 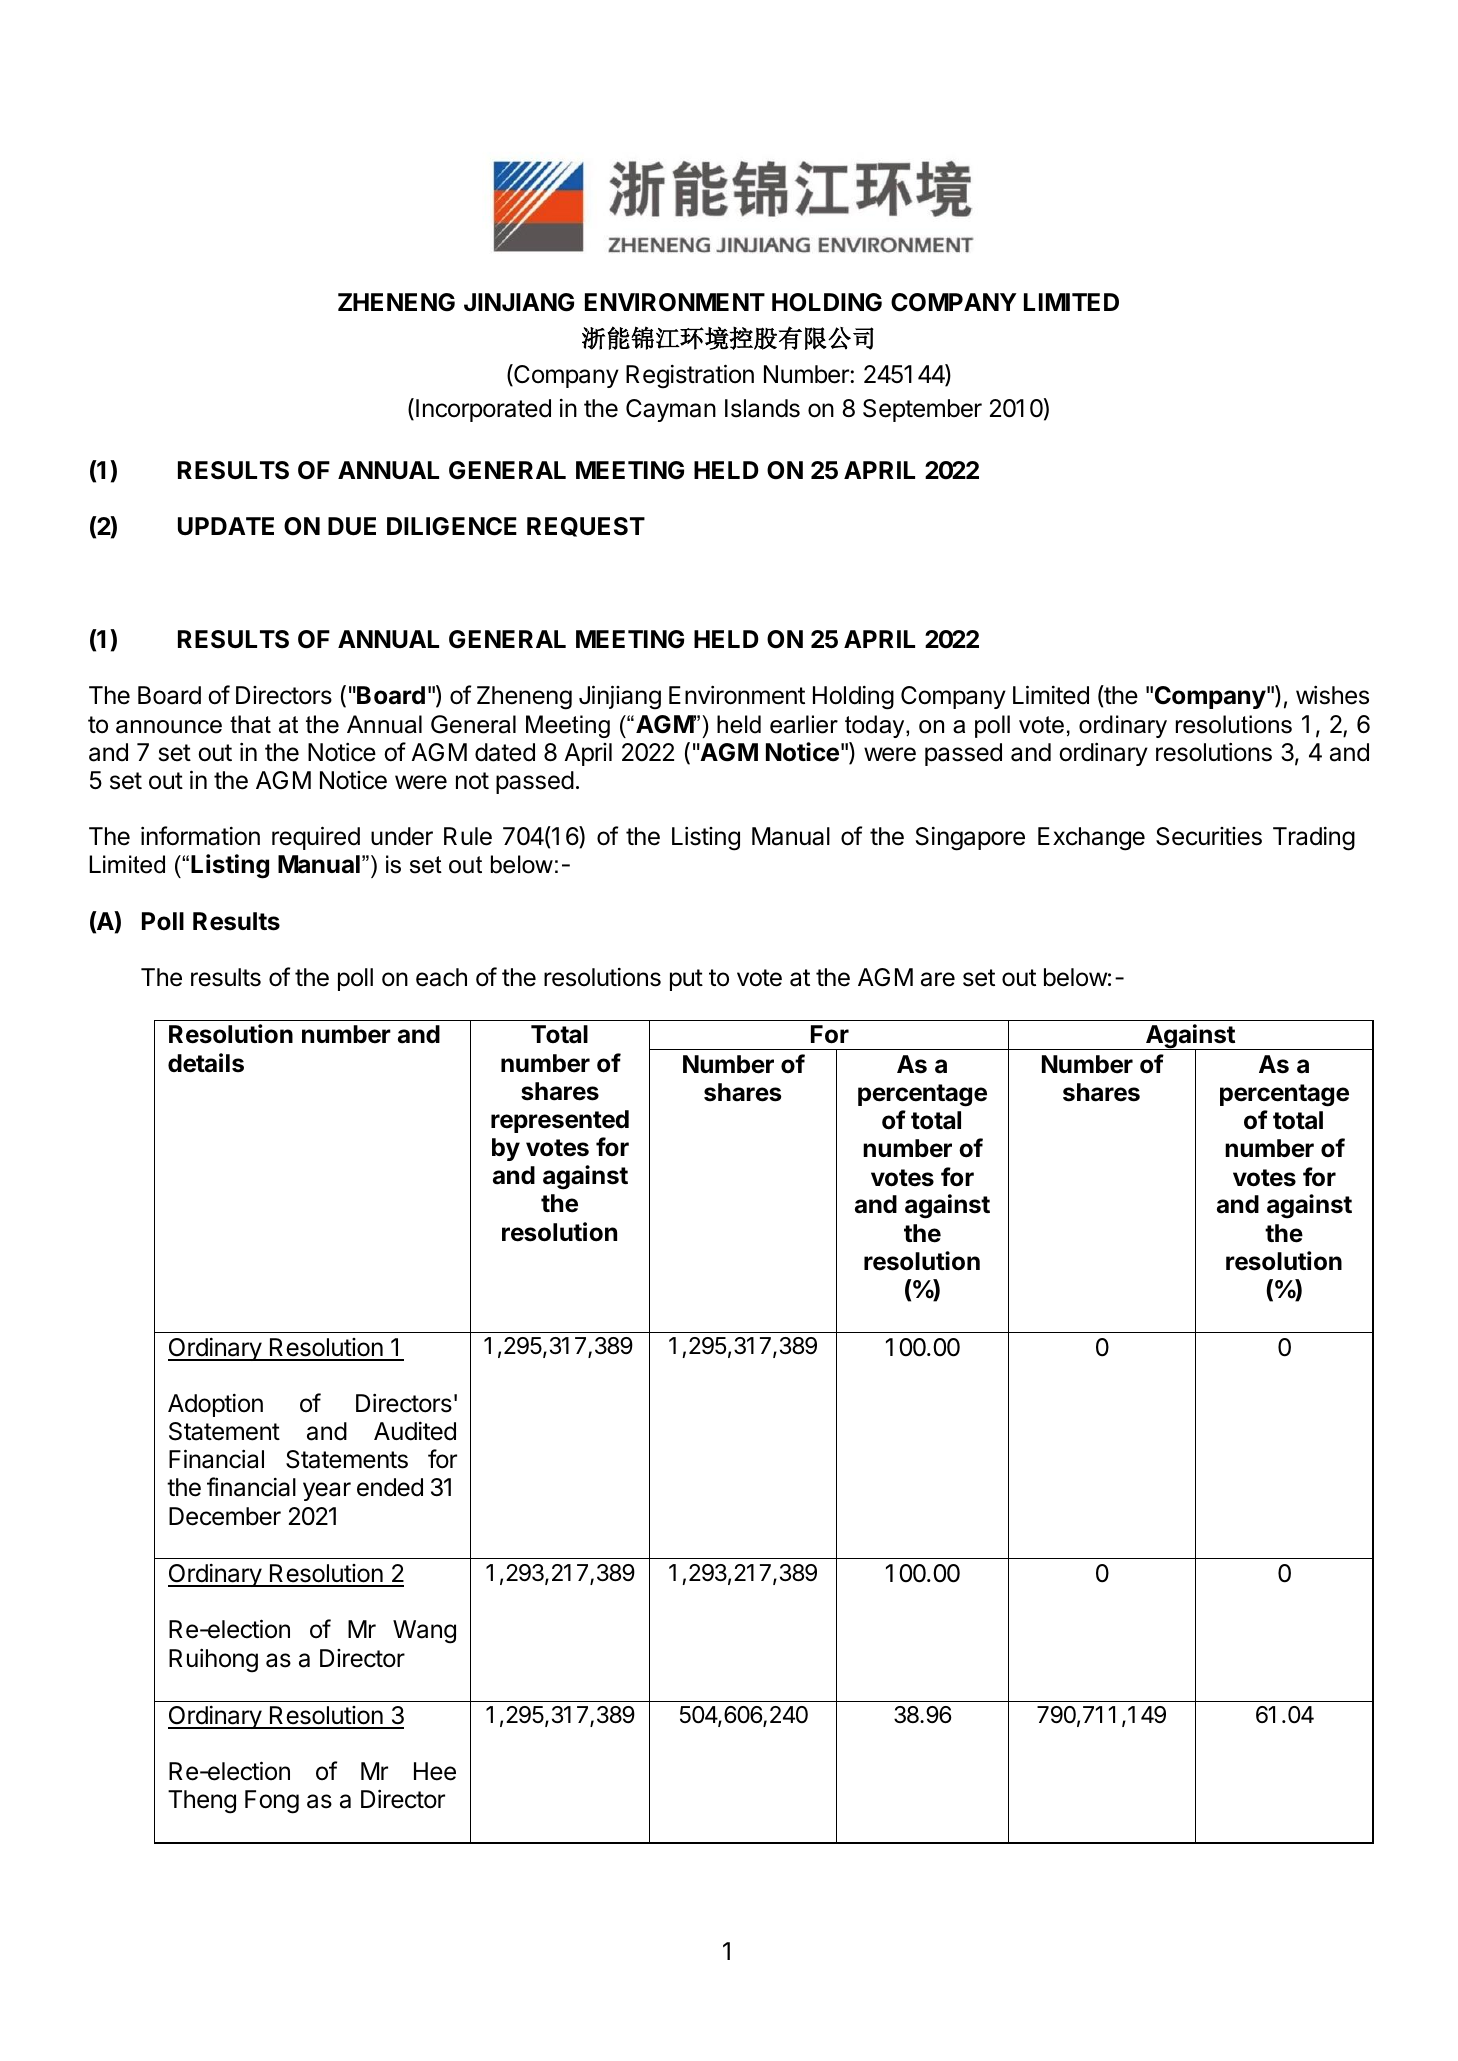 I want to click on Incorporated, so click(x=483, y=410).
